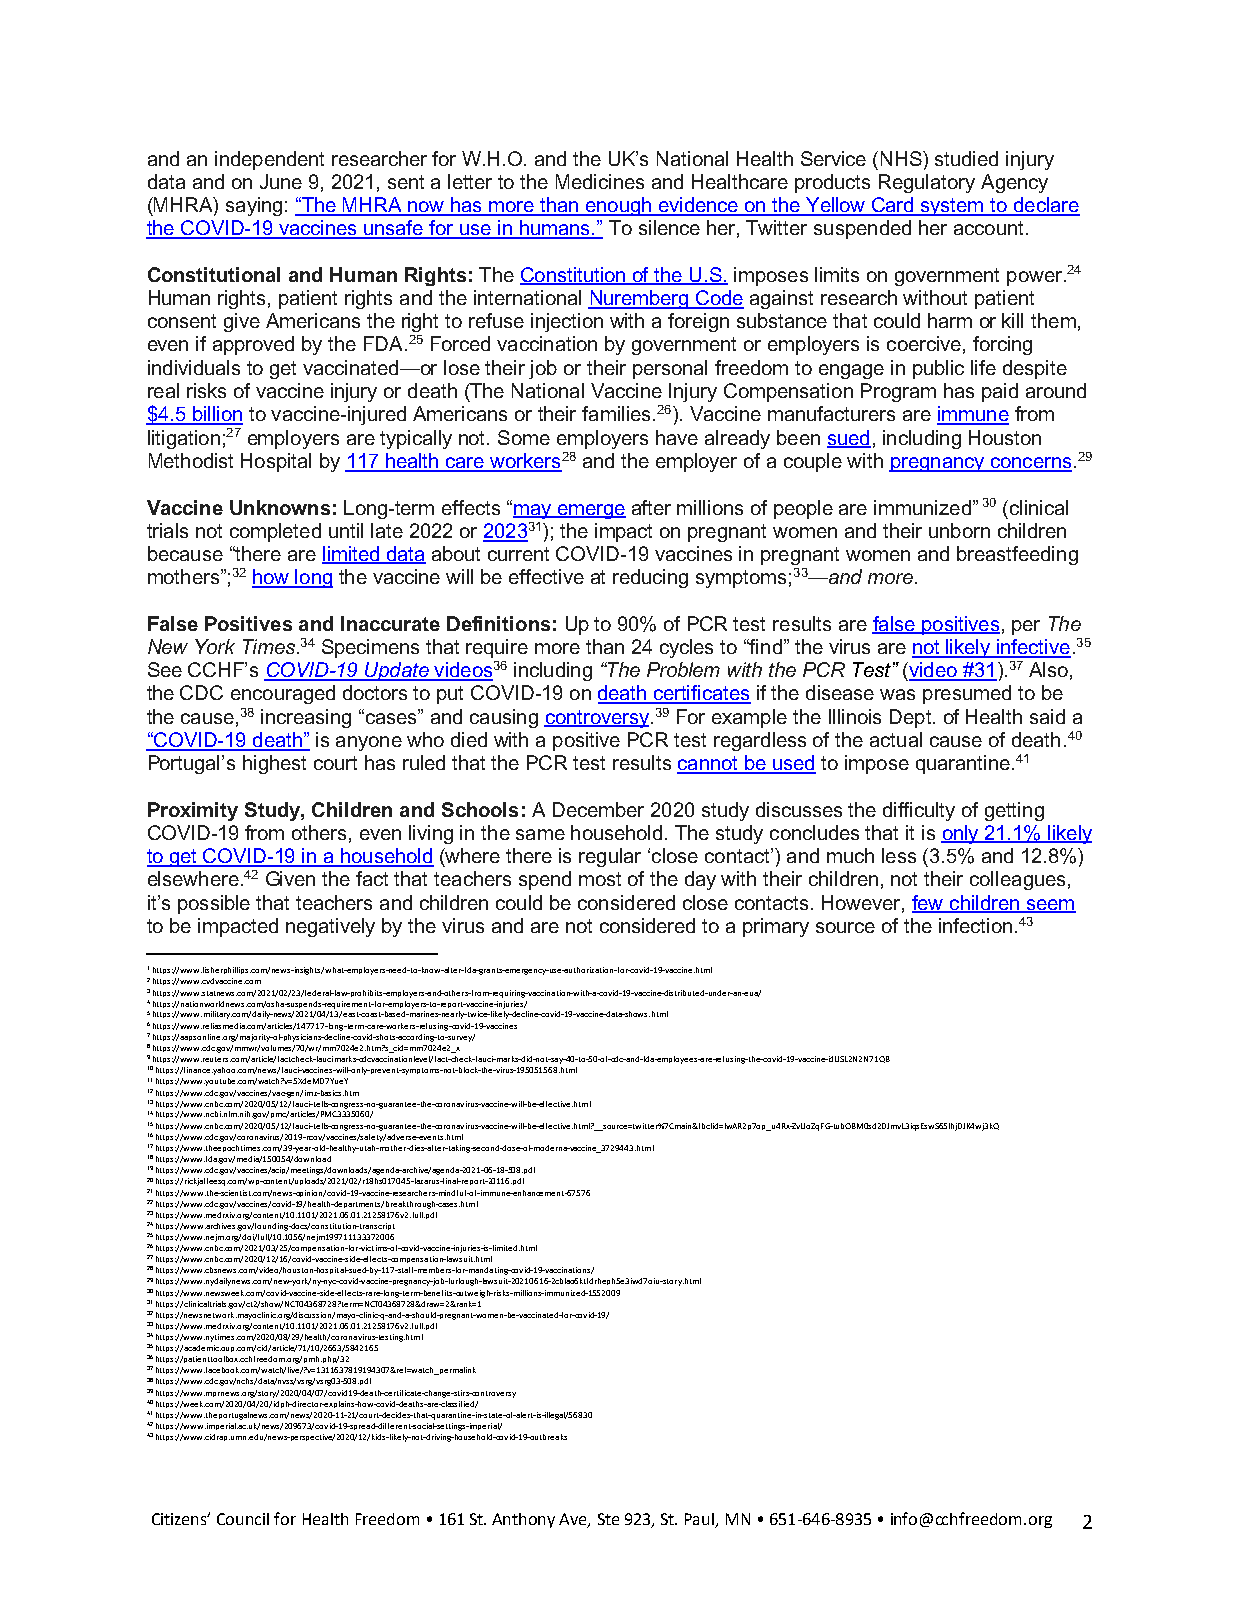 Image resolution: width=1238 pixels, height=1602 pixels. I want to click on enough, so click(618, 206).
